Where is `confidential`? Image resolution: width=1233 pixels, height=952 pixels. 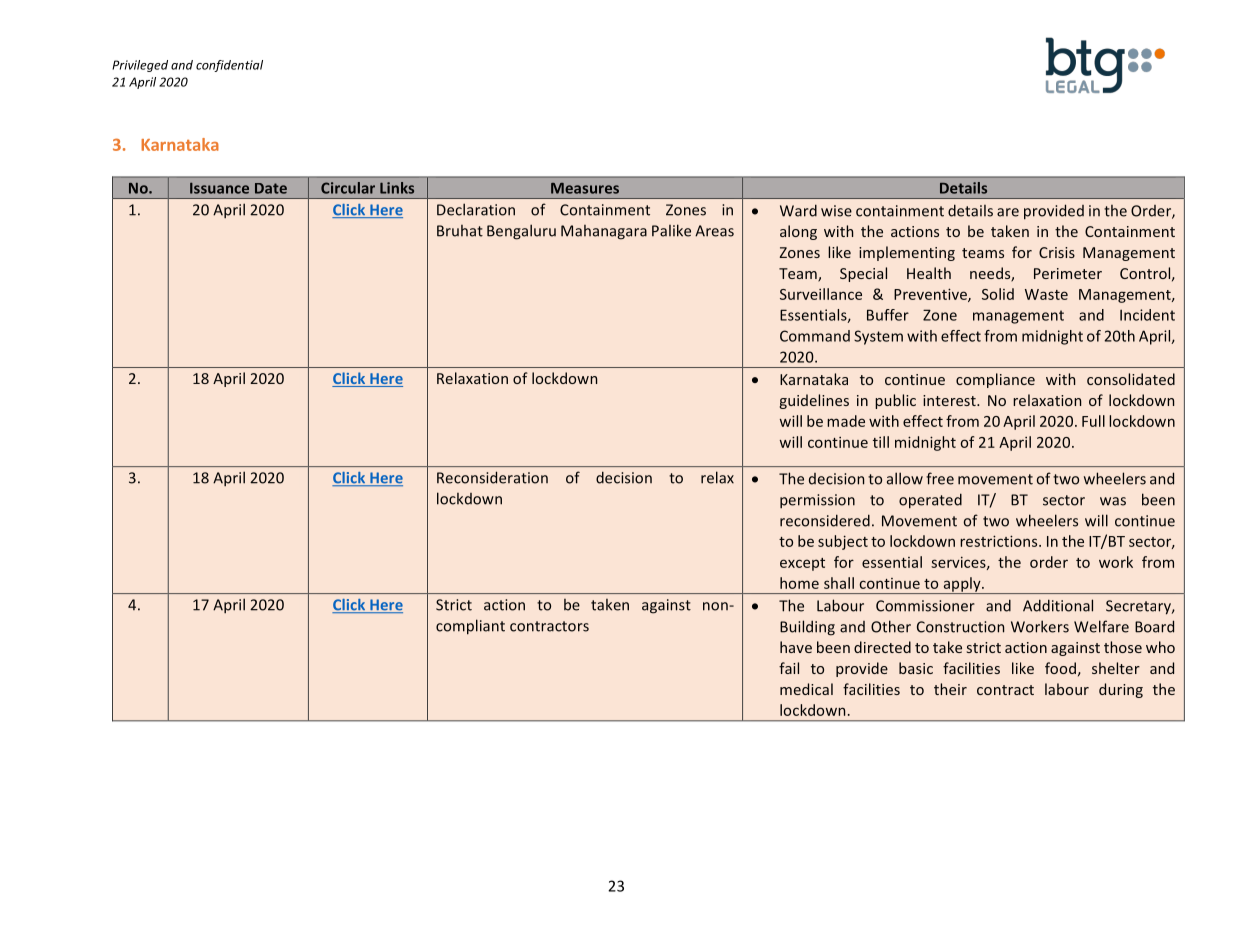
confidential is located at coordinates (229, 66).
